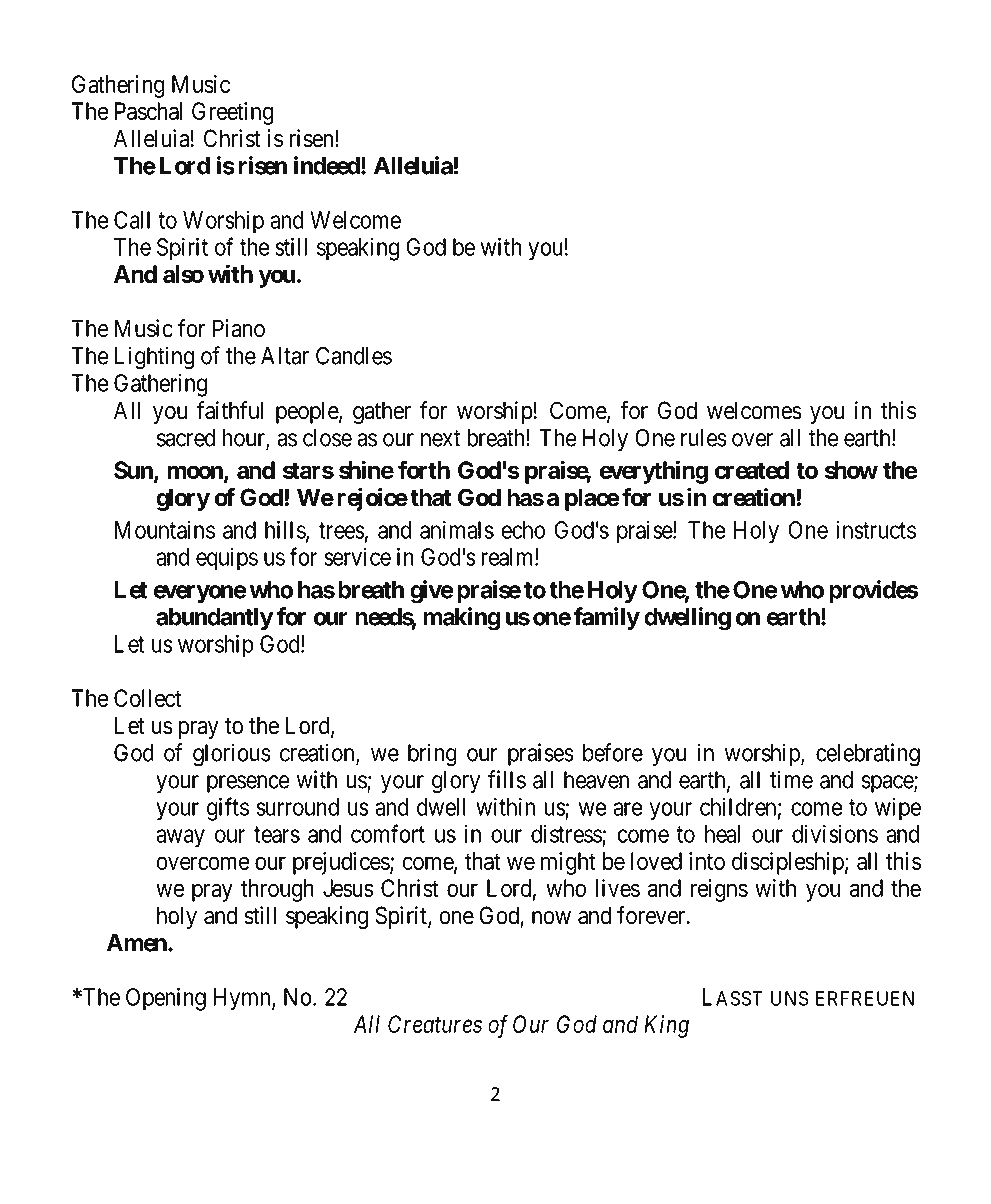 The height and width of the screenshot is (1204, 991). I want to click on next, so click(440, 438).
